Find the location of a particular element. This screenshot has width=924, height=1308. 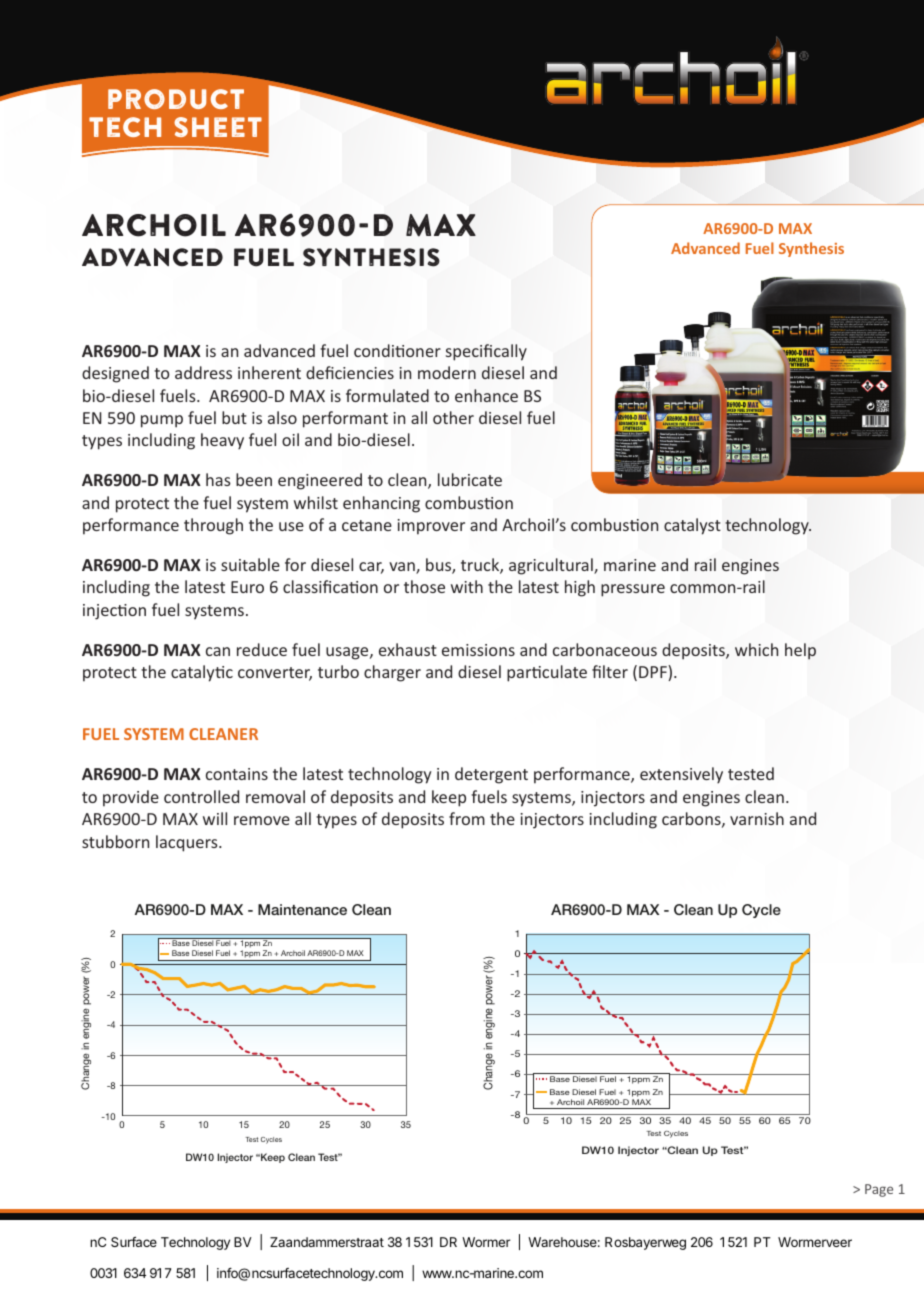

address is located at coordinates (203, 372).
